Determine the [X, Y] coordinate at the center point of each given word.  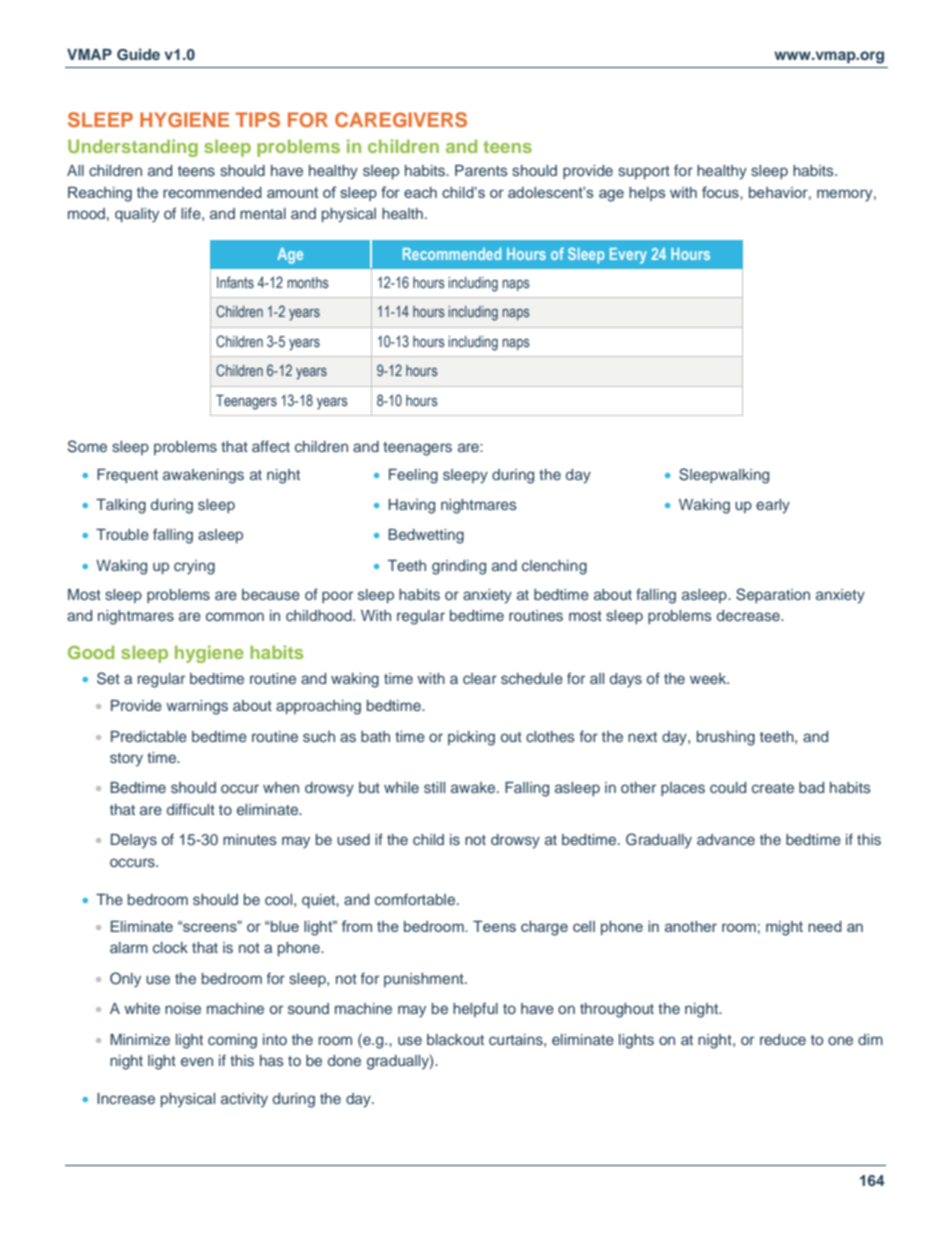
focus [721, 192]
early [773, 506]
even [197, 1061]
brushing [726, 738]
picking [471, 738]
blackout [455, 1039]
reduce [783, 1039]
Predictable [149, 736]
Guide [138, 54]
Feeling [413, 476]
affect [271, 446]
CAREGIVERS [401, 120]
